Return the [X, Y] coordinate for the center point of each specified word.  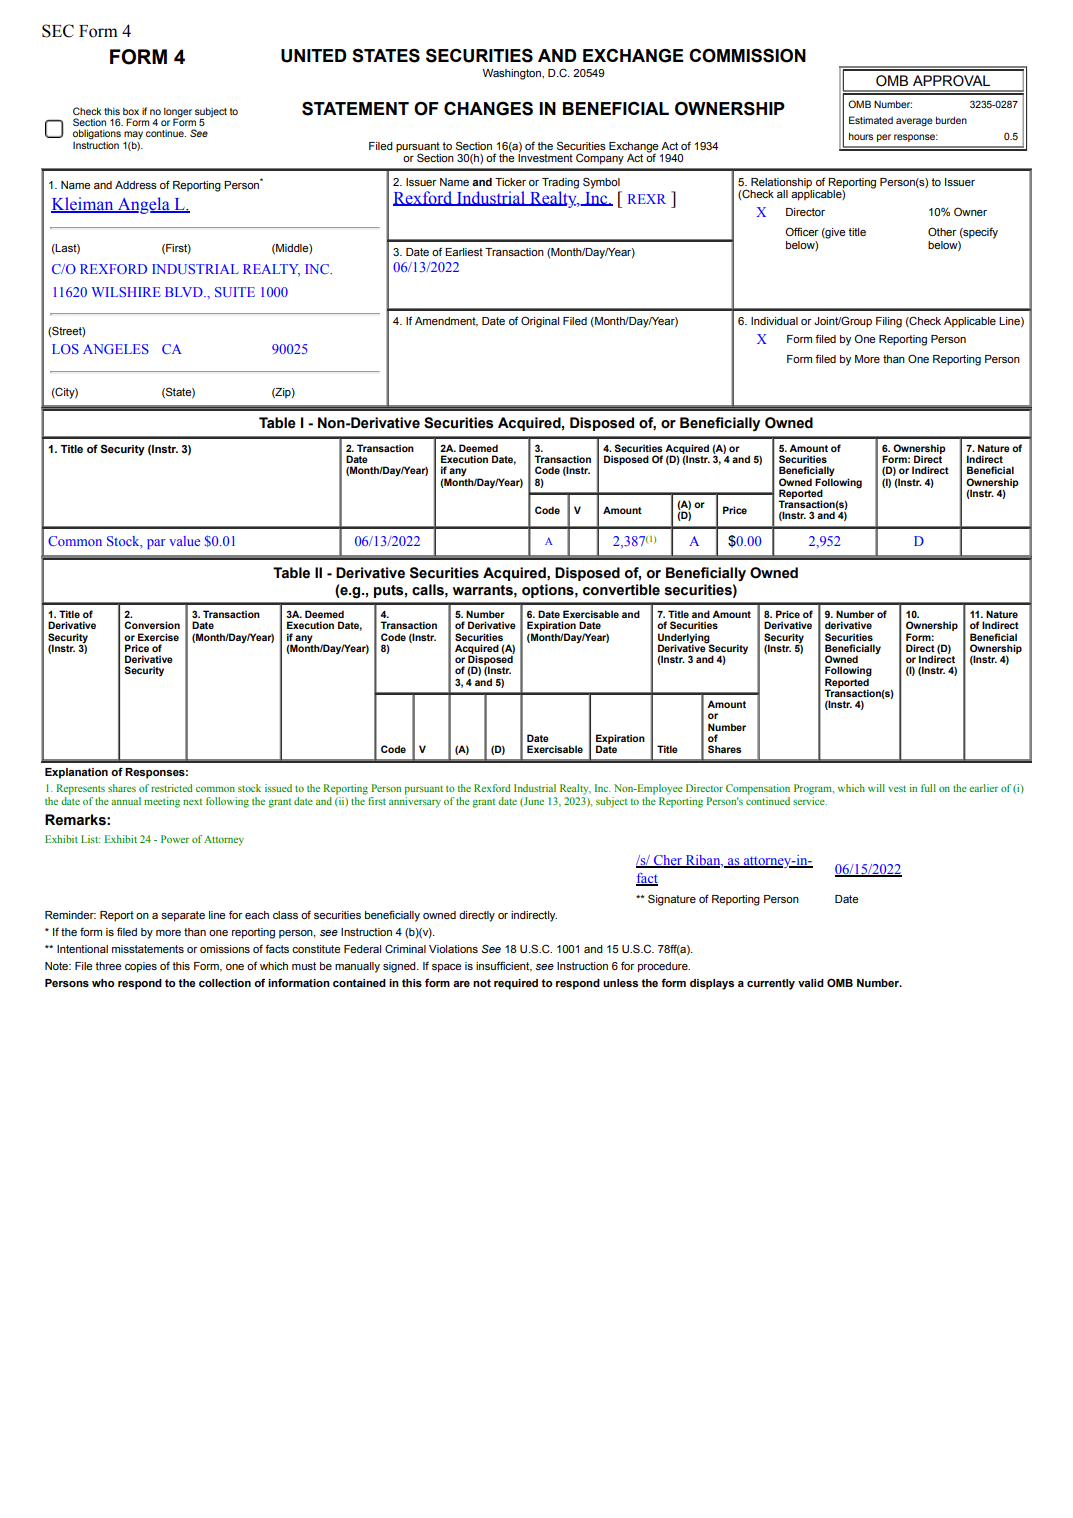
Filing [889, 322]
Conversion [152, 625]
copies [141, 967]
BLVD [185, 292]
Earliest [464, 252]
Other [942, 231]
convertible [621, 590]
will [876, 788]
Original [540, 322]
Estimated [871, 120]
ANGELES [116, 349]
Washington [513, 74]
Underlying [685, 639]
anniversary [415, 801]
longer [178, 113]
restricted [172, 788]
